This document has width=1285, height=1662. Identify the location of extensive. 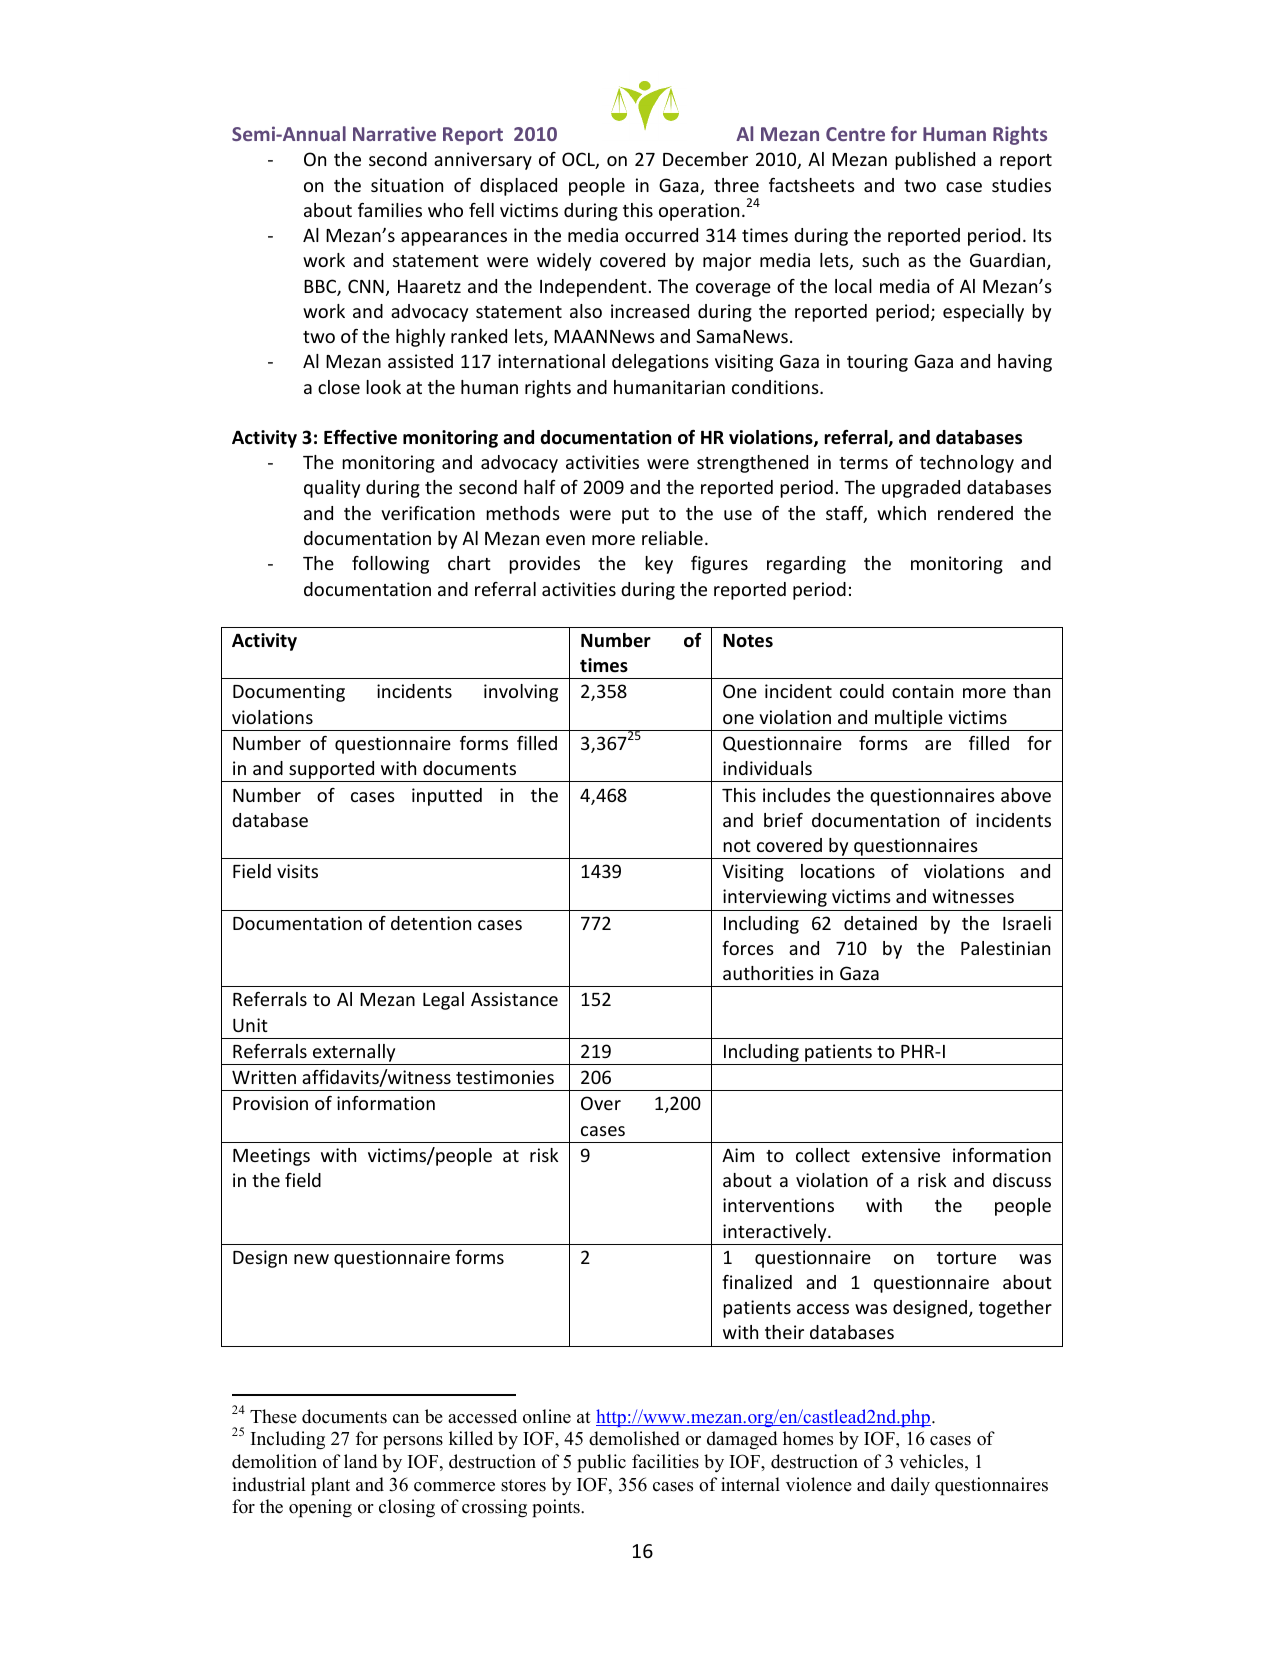
(901, 1155).
